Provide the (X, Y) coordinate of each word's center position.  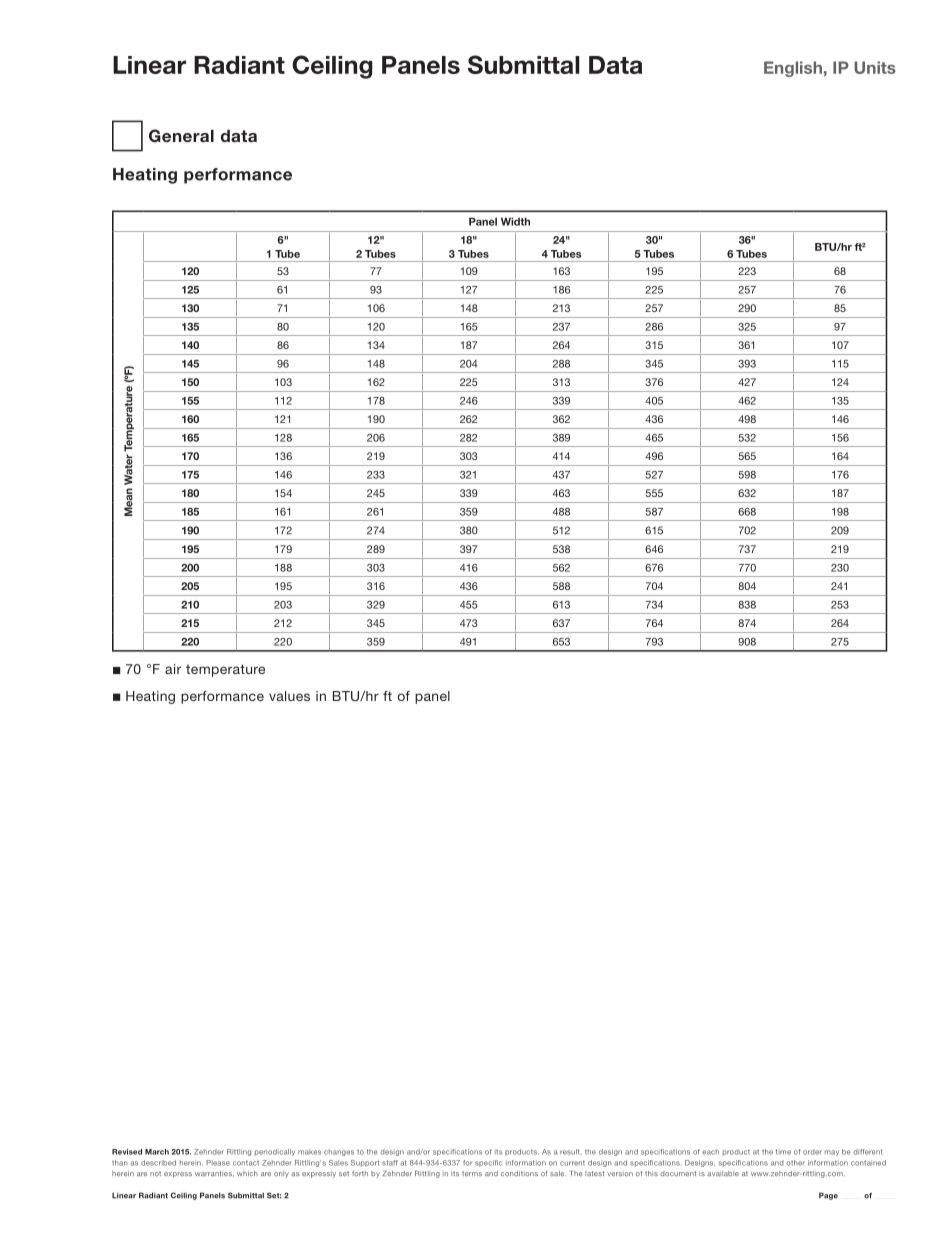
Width (515, 221)
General (181, 135)
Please (218, 1163)
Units (875, 67)
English (793, 69)
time (783, 1152)
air (173, 669)
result (571, 1152)
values (289, 696)
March (157, 1152)
